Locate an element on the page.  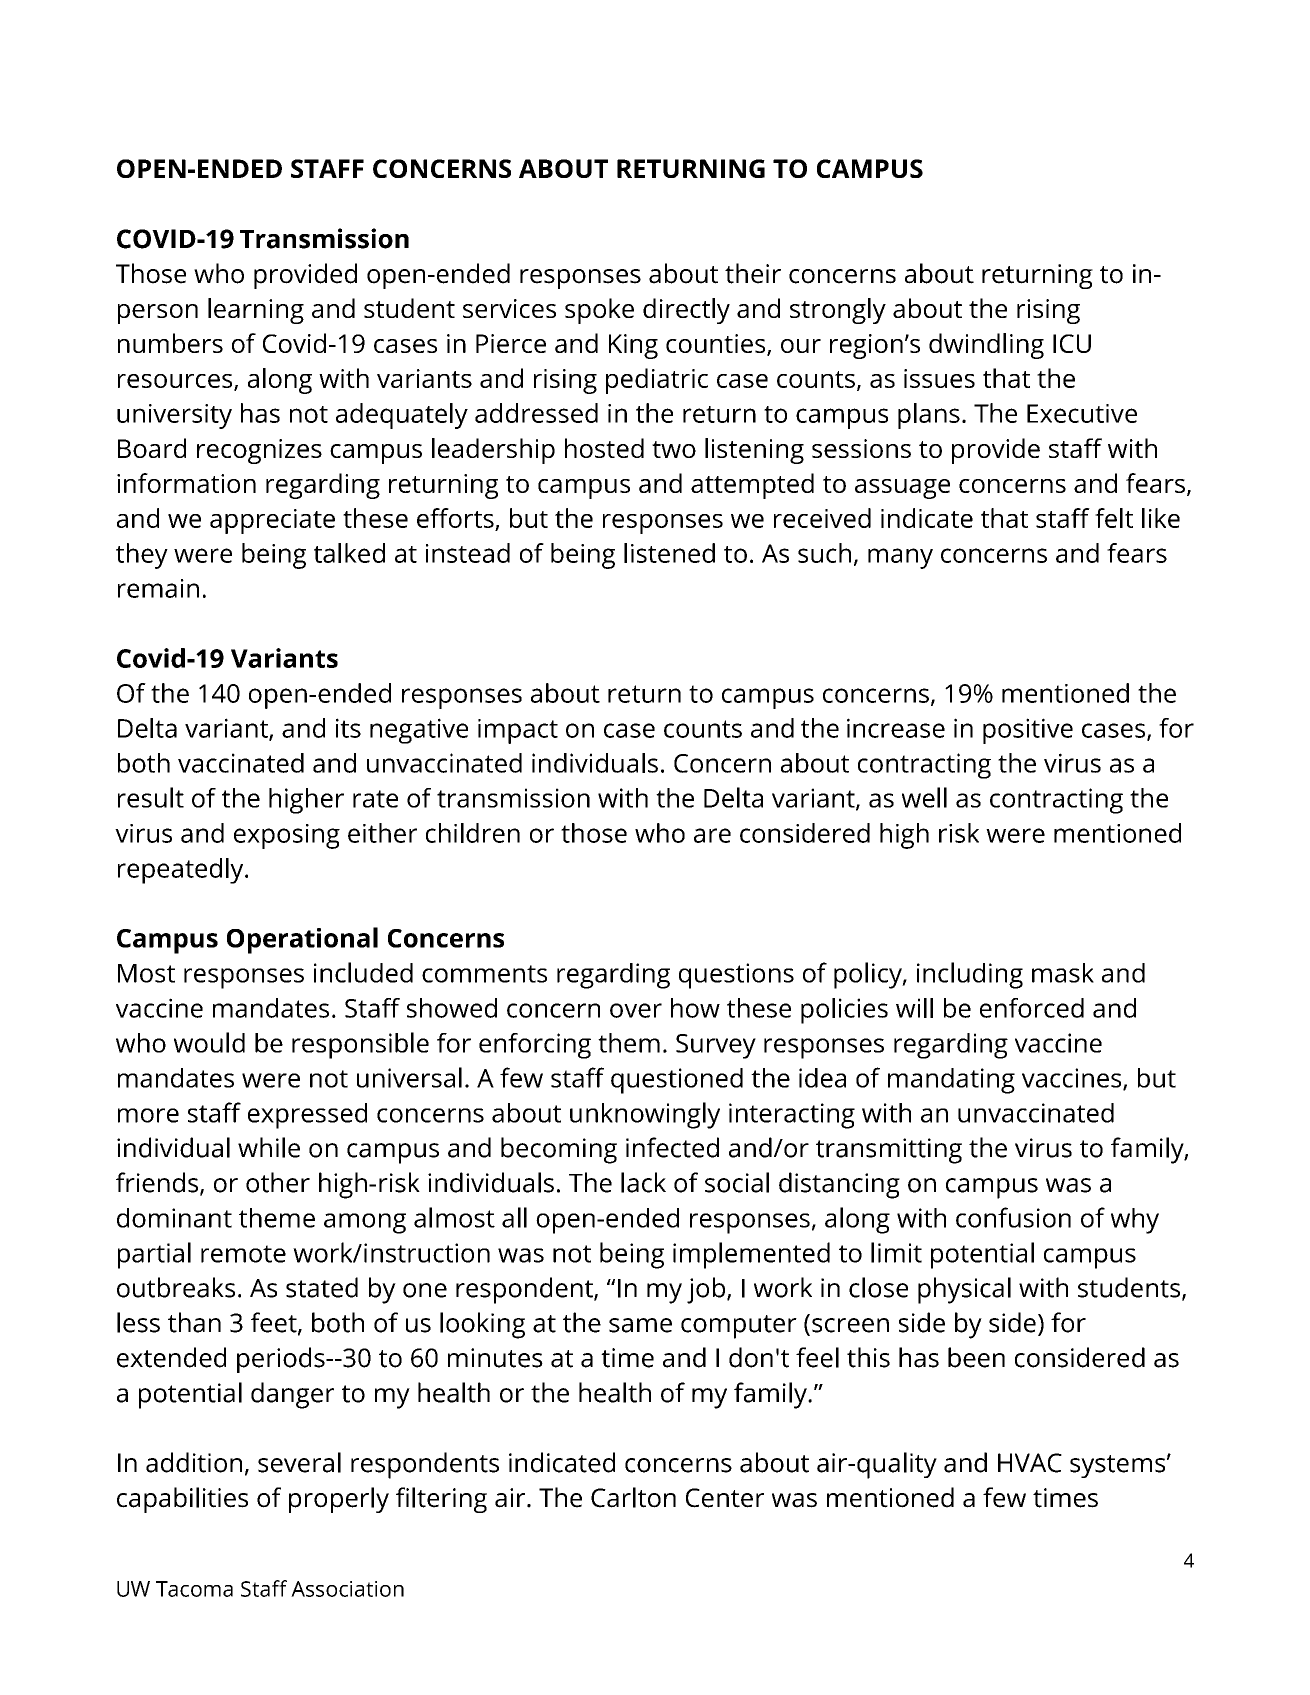
HVAC is located at coordinates (1030, 1463).
